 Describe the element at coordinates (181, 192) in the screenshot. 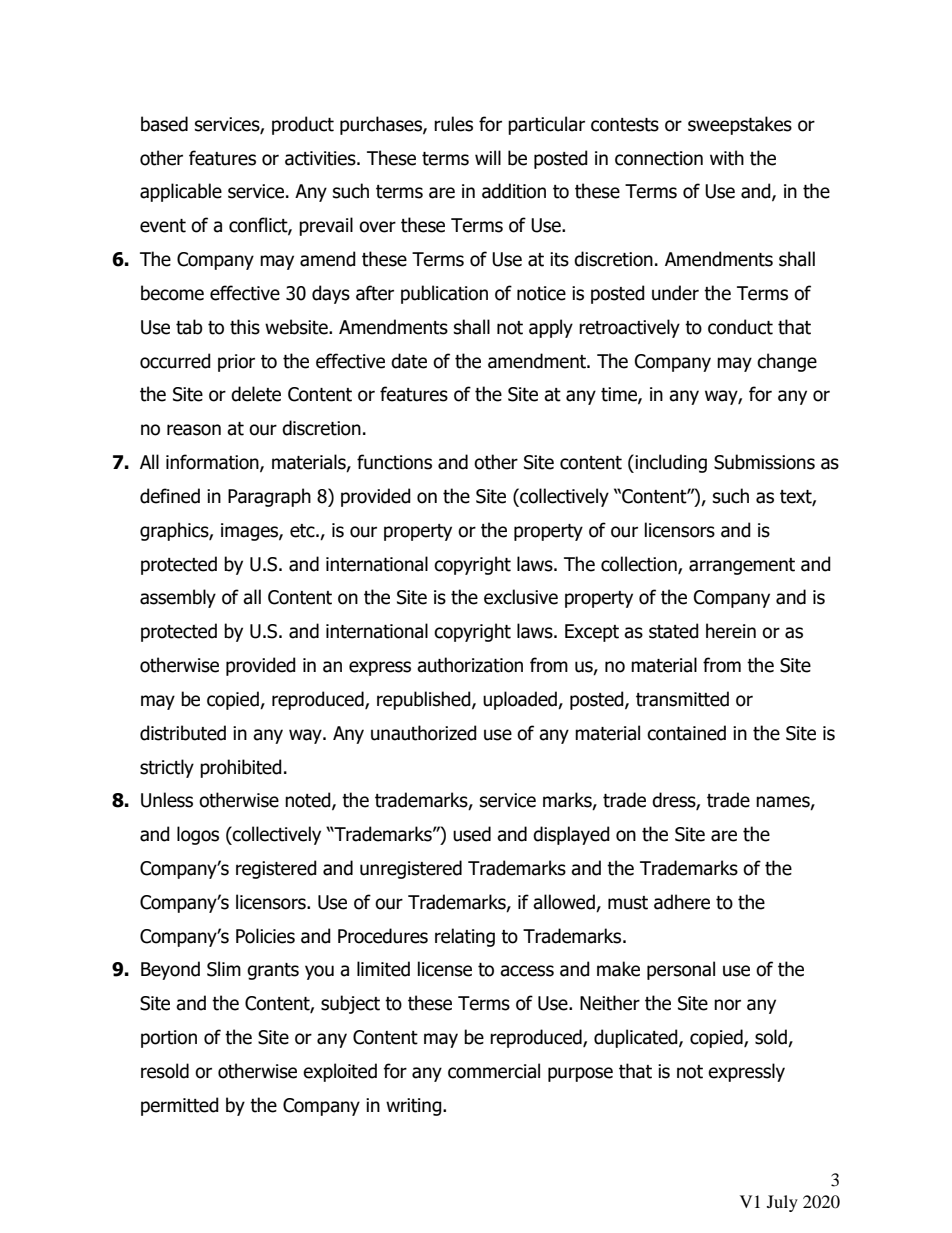

I see `applicable` at that location.
